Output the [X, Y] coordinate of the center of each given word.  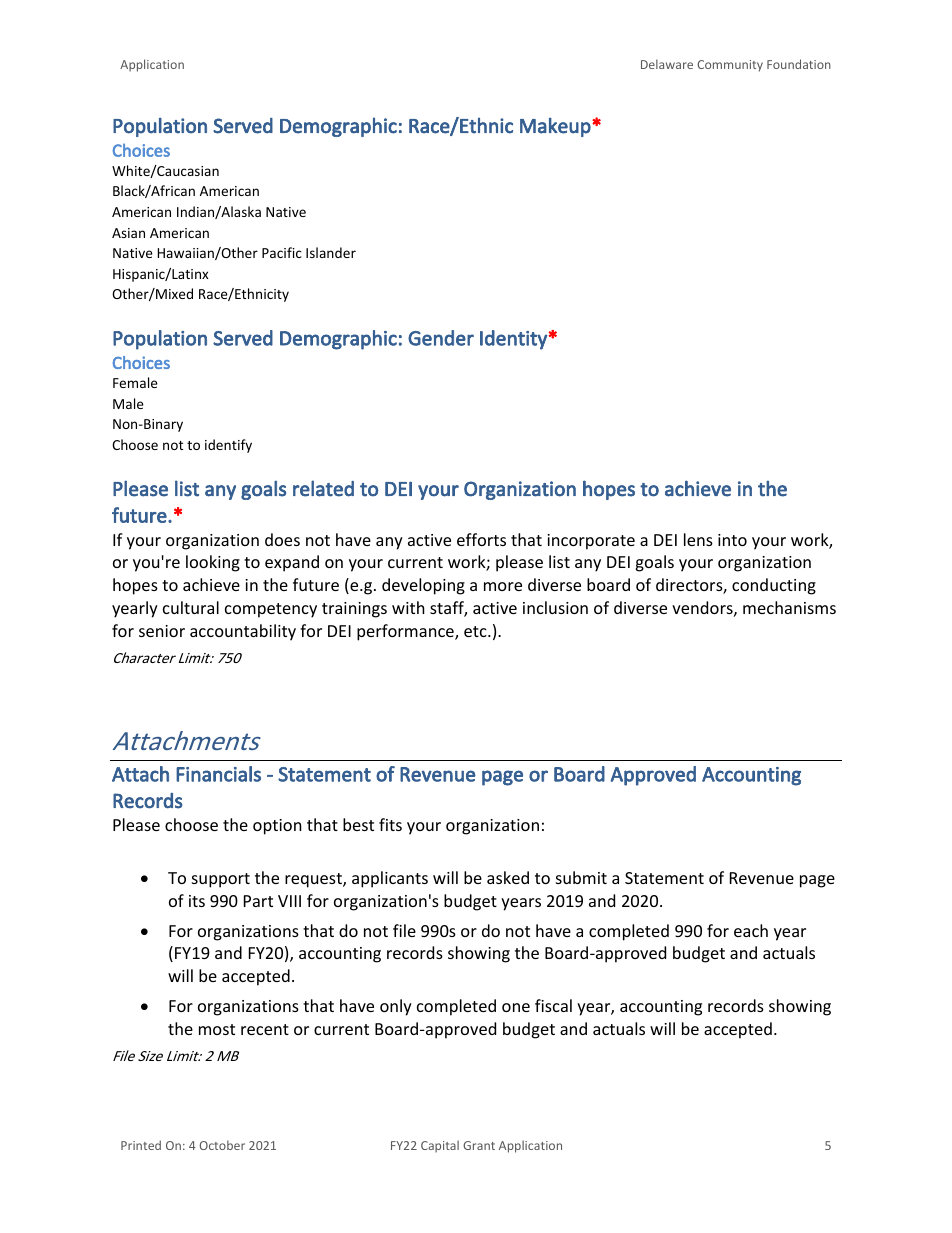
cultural [191, 607]
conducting [774, 586]
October [222, 1145]
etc [476, 631]
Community [730, 66]
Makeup [556, 127]
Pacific [282, 252]
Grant [479, 1145]
